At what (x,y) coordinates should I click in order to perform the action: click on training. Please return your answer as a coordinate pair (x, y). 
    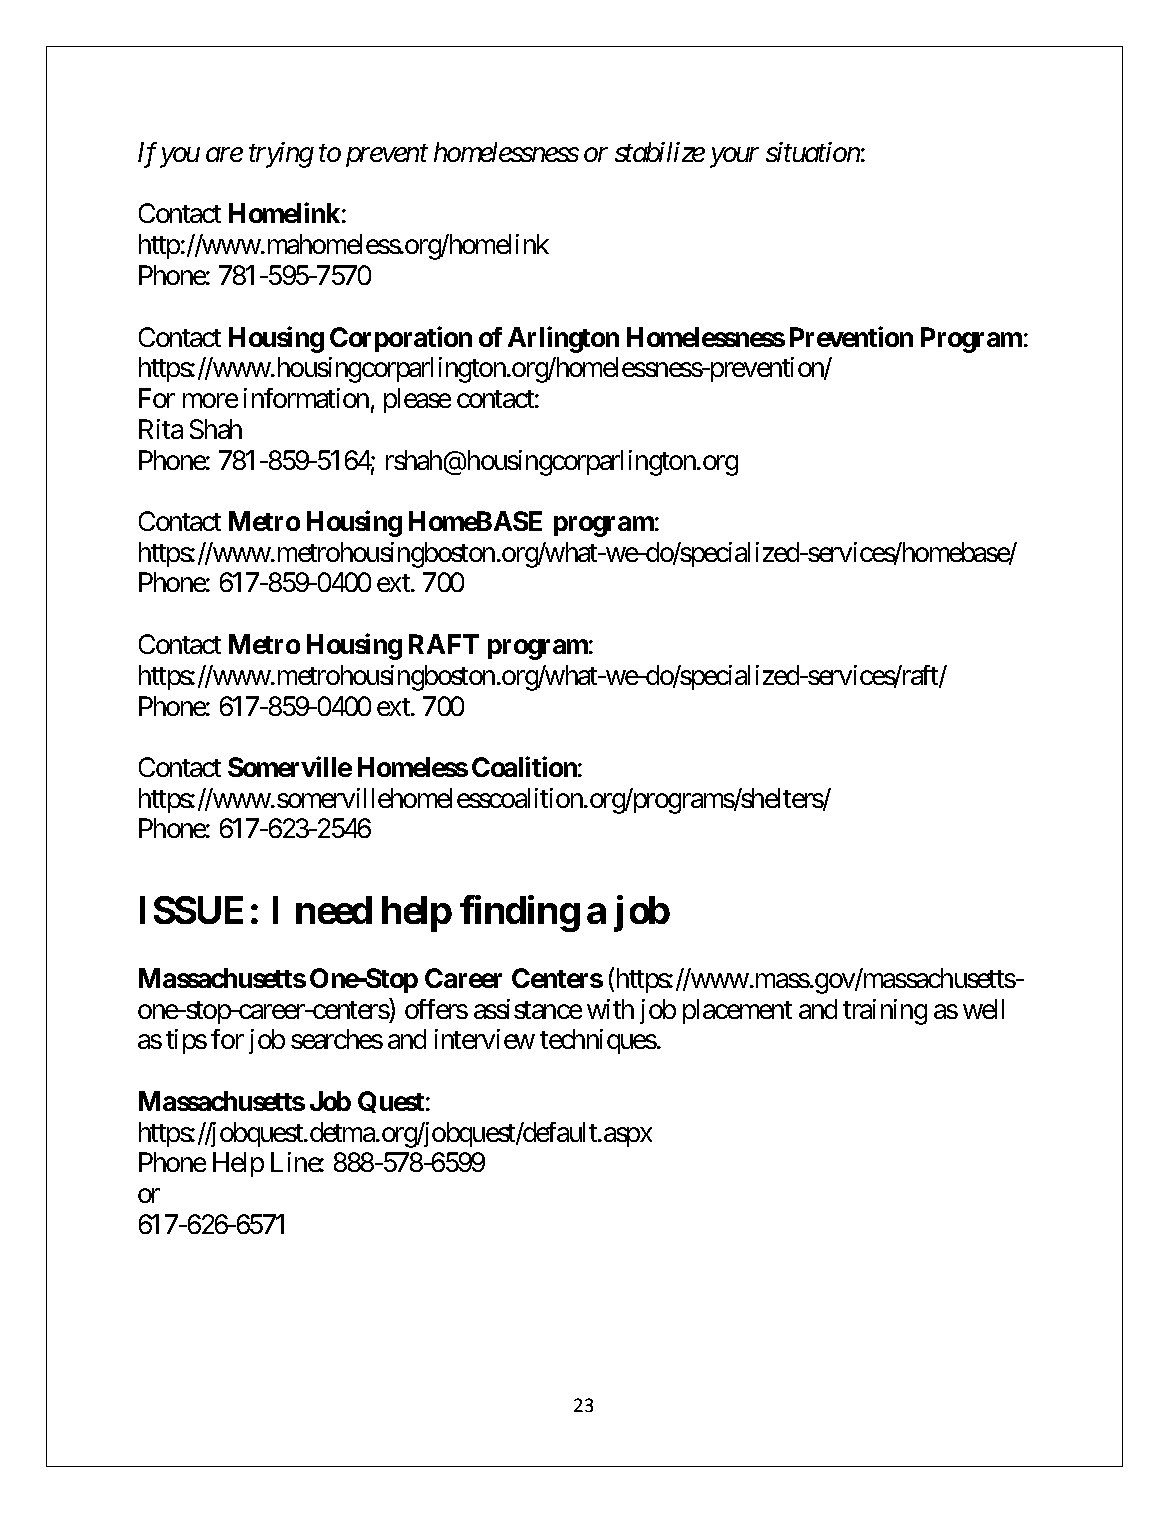
    Looking at the image, I should click on (885, 1012).
